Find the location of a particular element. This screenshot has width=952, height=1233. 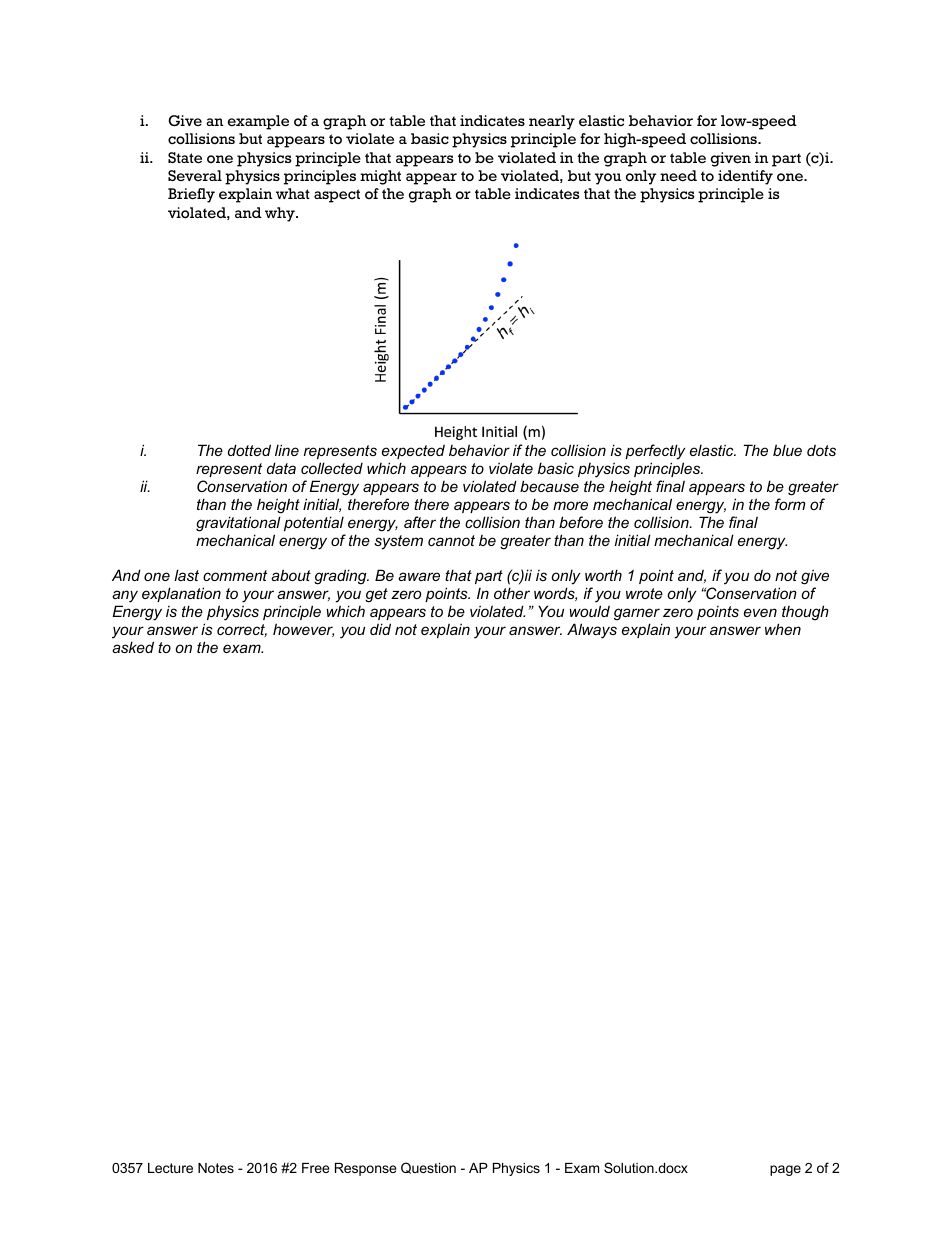

page is located at coordinates (785, 1170).
